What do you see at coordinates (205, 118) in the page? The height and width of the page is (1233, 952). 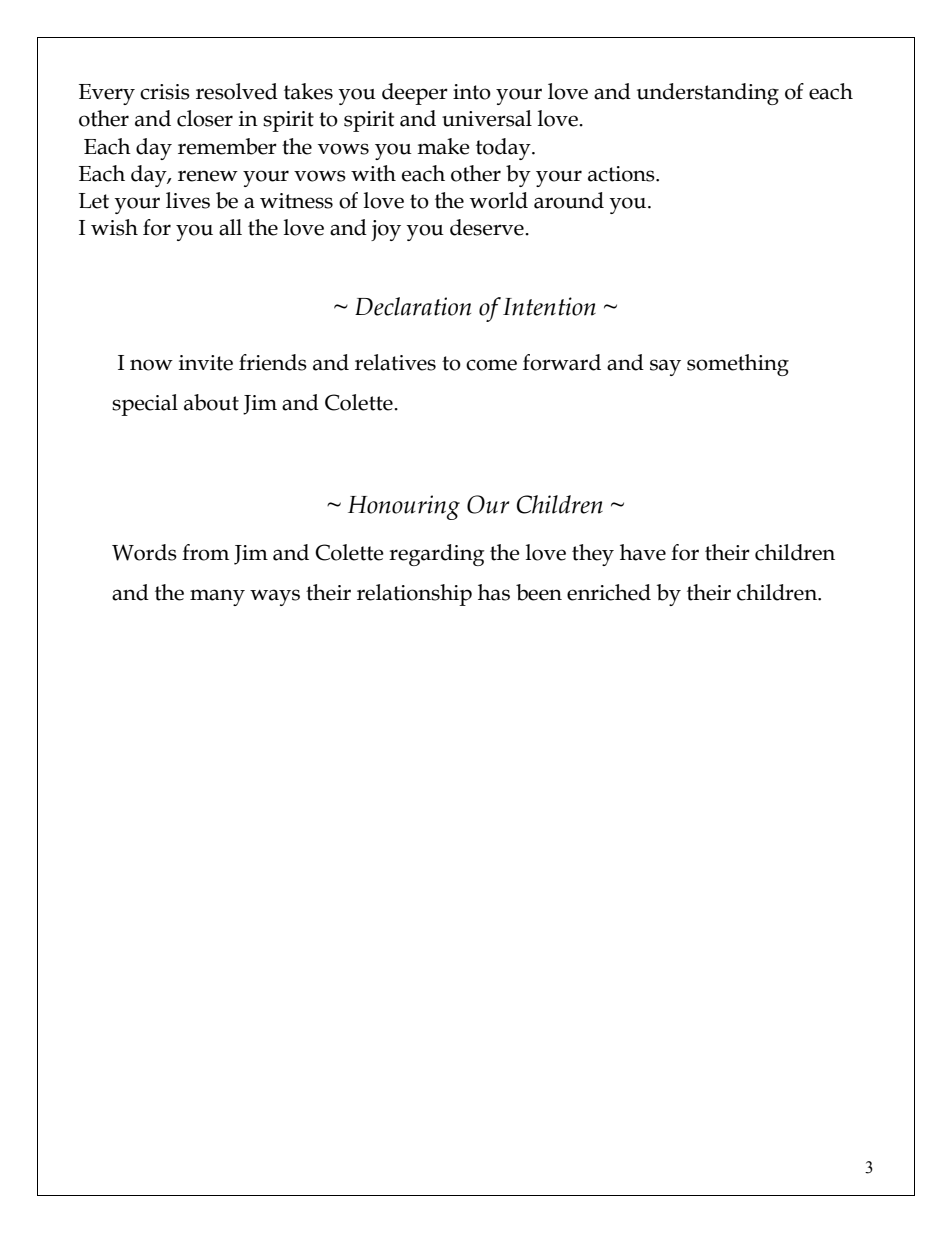 I see `closer` at bounding box center [205, 118].
